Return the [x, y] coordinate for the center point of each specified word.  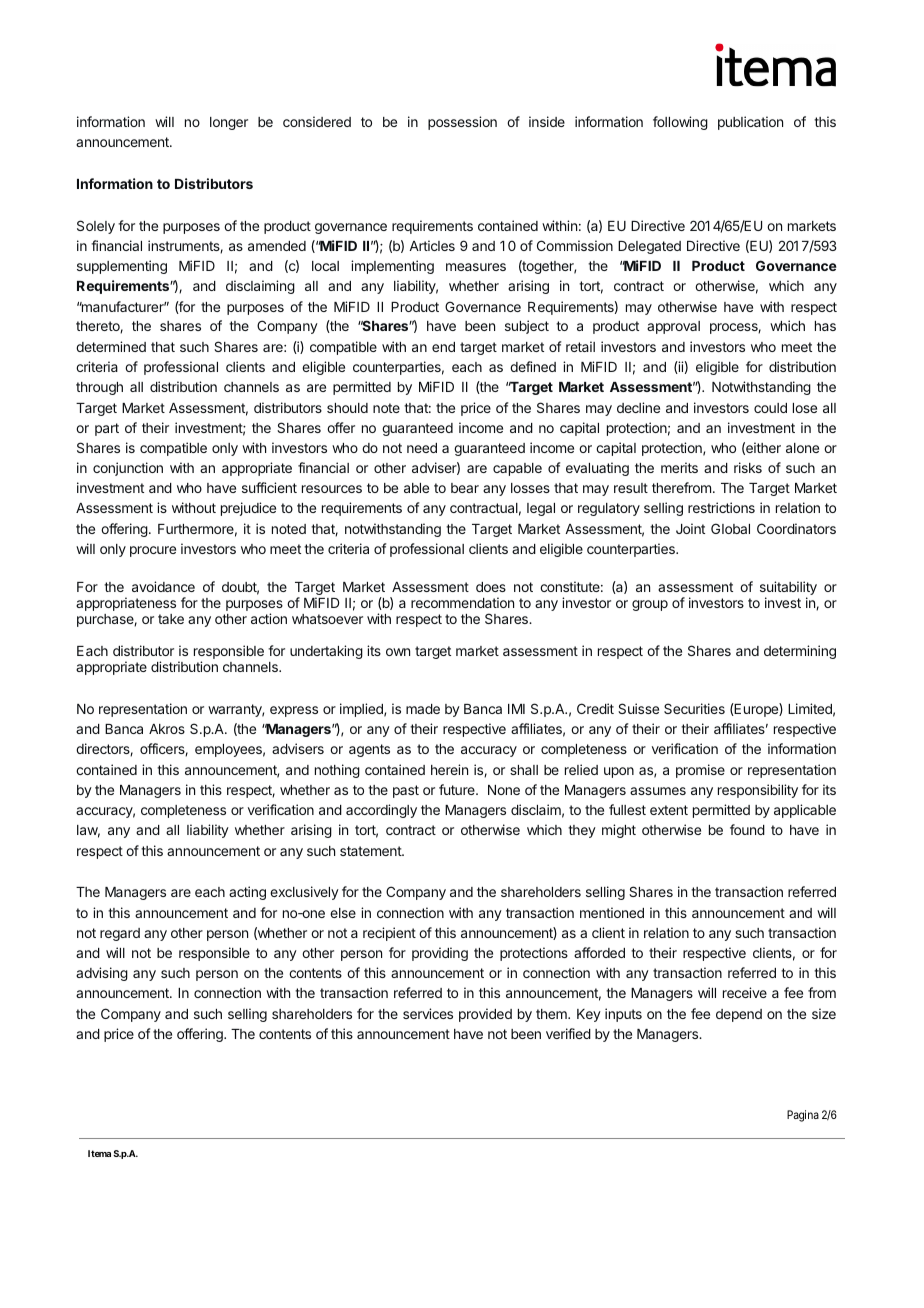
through [99, 388]
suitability [788, 589]
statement [371, 851]
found [747, 829]
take [171, 619]
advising [102, 974]
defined [533, 366]
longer [229, 123]
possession [462, 123]
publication [750, 123]
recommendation [462, 602]
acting [247, 893]
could [770, 408]
